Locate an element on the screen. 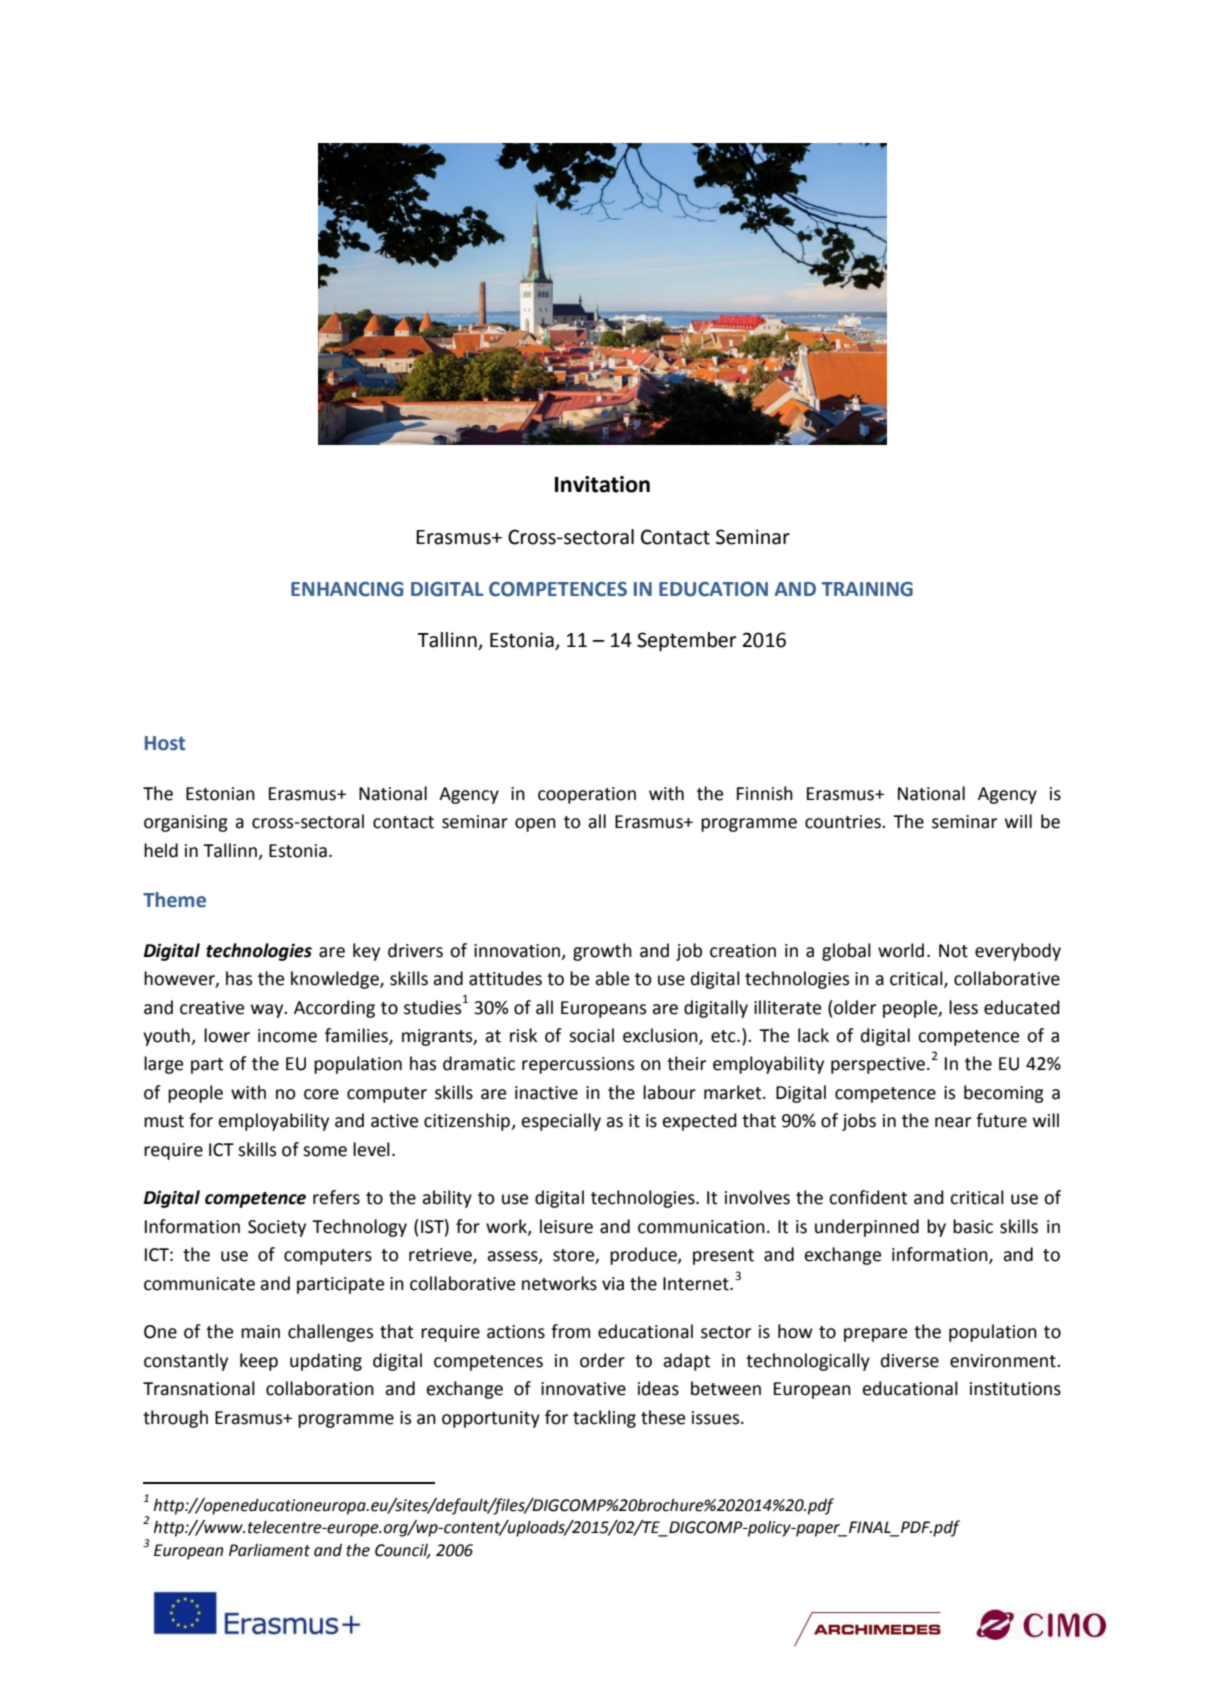 The width and height of the screenshot is (1205, 1704). social is located at coordinates (591, 1035).
